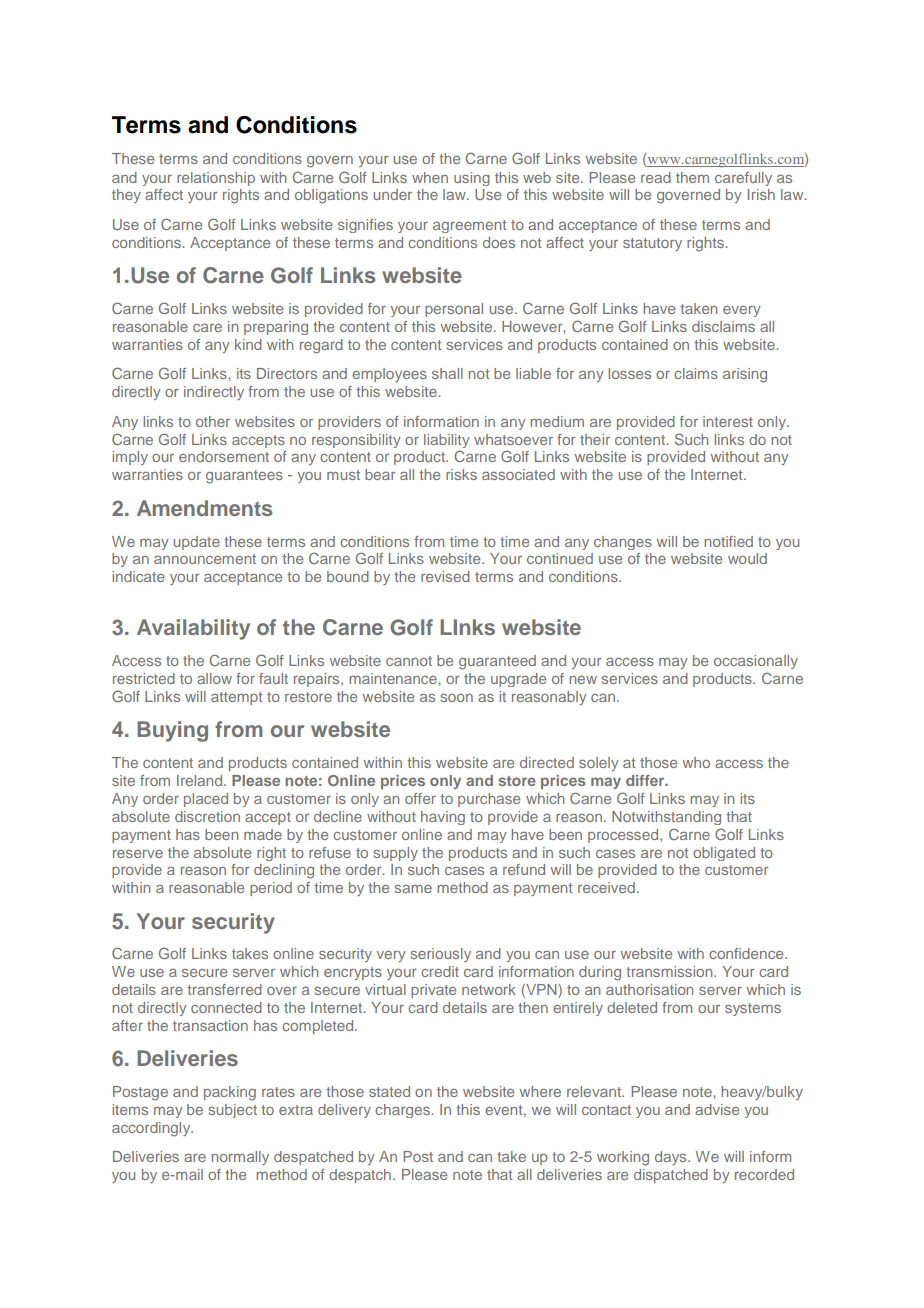  Describe the element at coordinates (207, 816) in the image. I see `discretion` at that location.
